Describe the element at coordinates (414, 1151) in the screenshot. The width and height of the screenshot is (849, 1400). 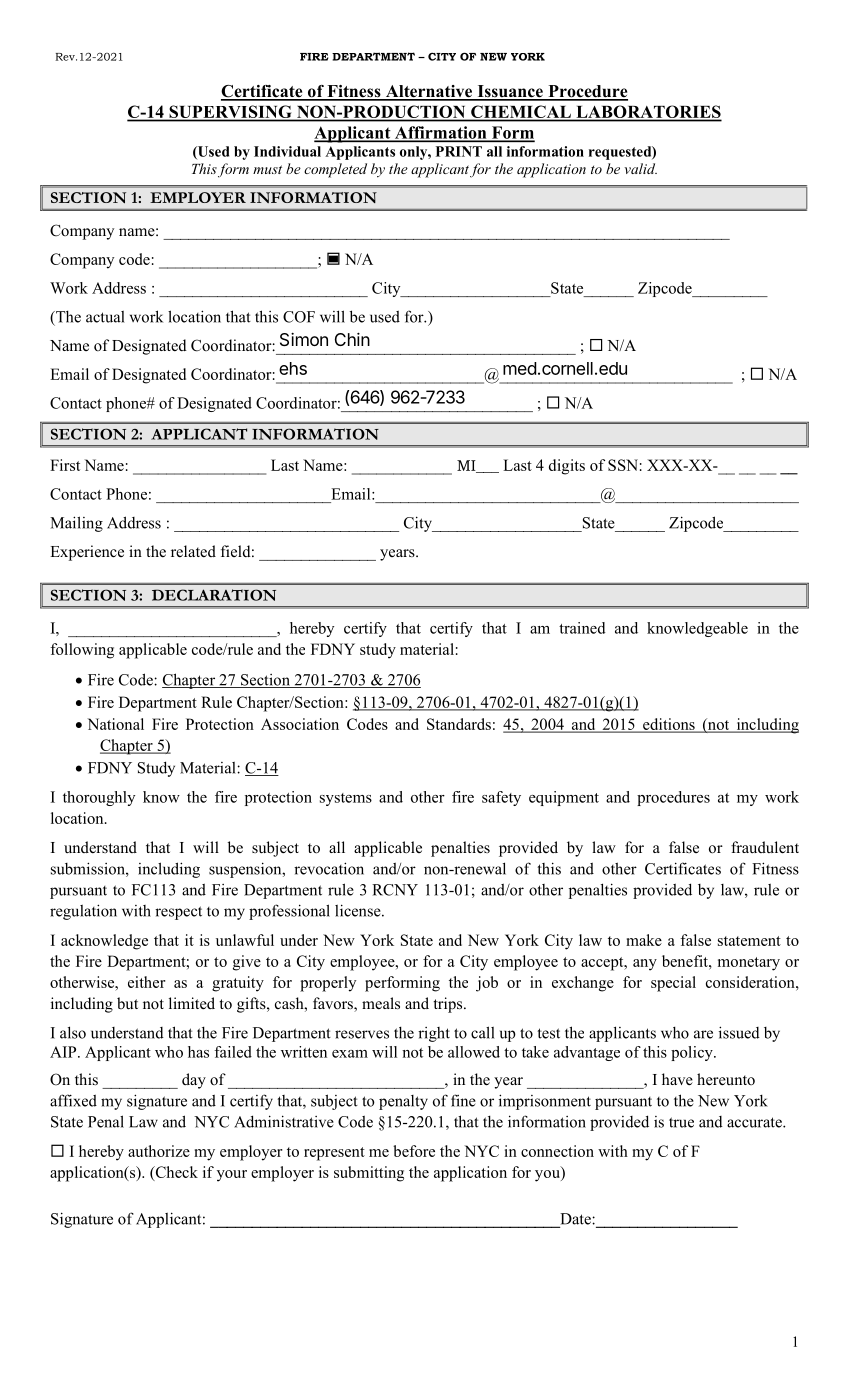
I see `before` at that location.
